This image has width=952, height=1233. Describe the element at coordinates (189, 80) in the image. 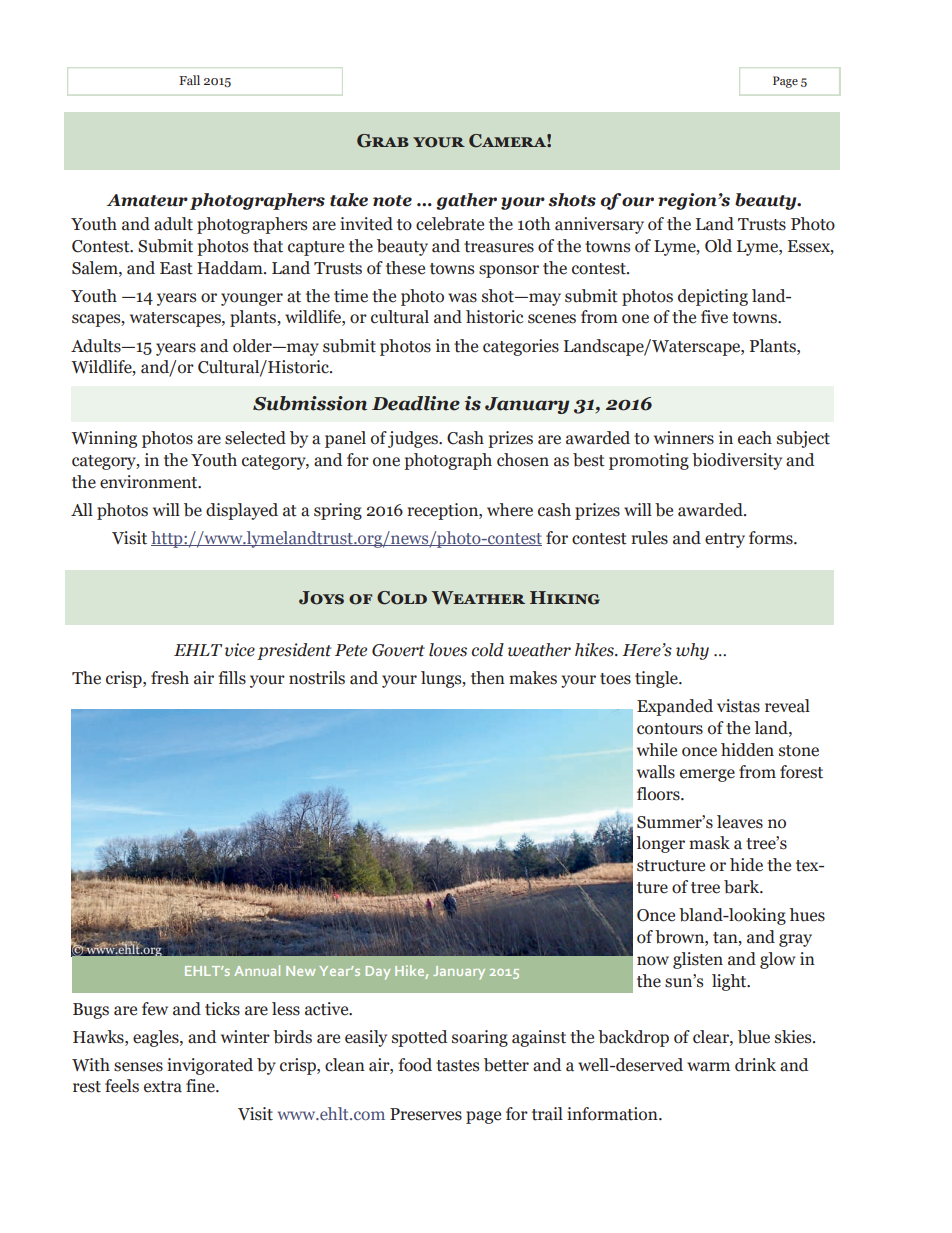

I see `Fall` at that location.
